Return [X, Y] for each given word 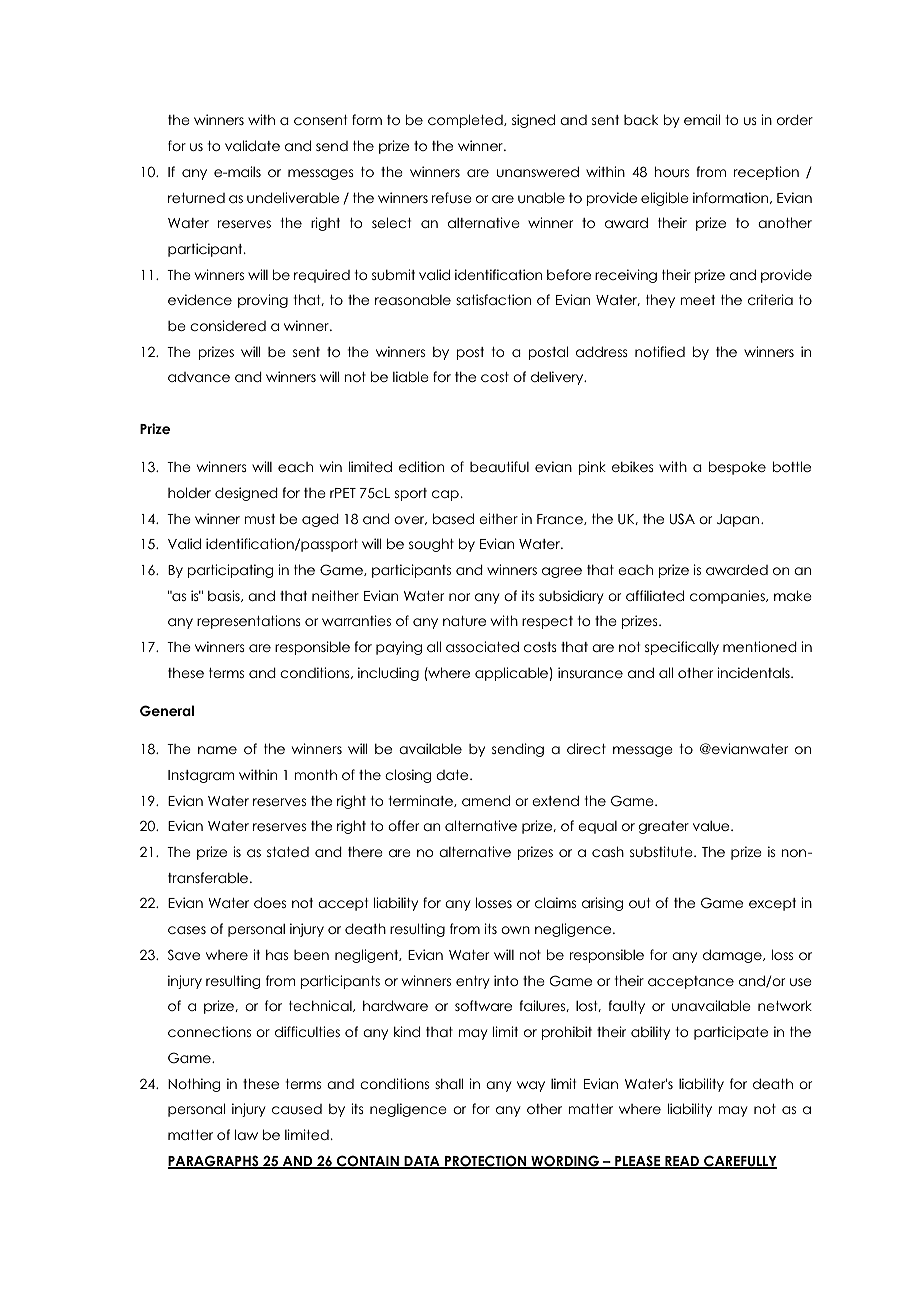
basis [225, 596]
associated [482, 646]
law [246, 1134]
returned [196, 198]
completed [466, 121]
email [702, 119]
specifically [682, 648]
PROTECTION [486, 1162]
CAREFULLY [739, 1162]
